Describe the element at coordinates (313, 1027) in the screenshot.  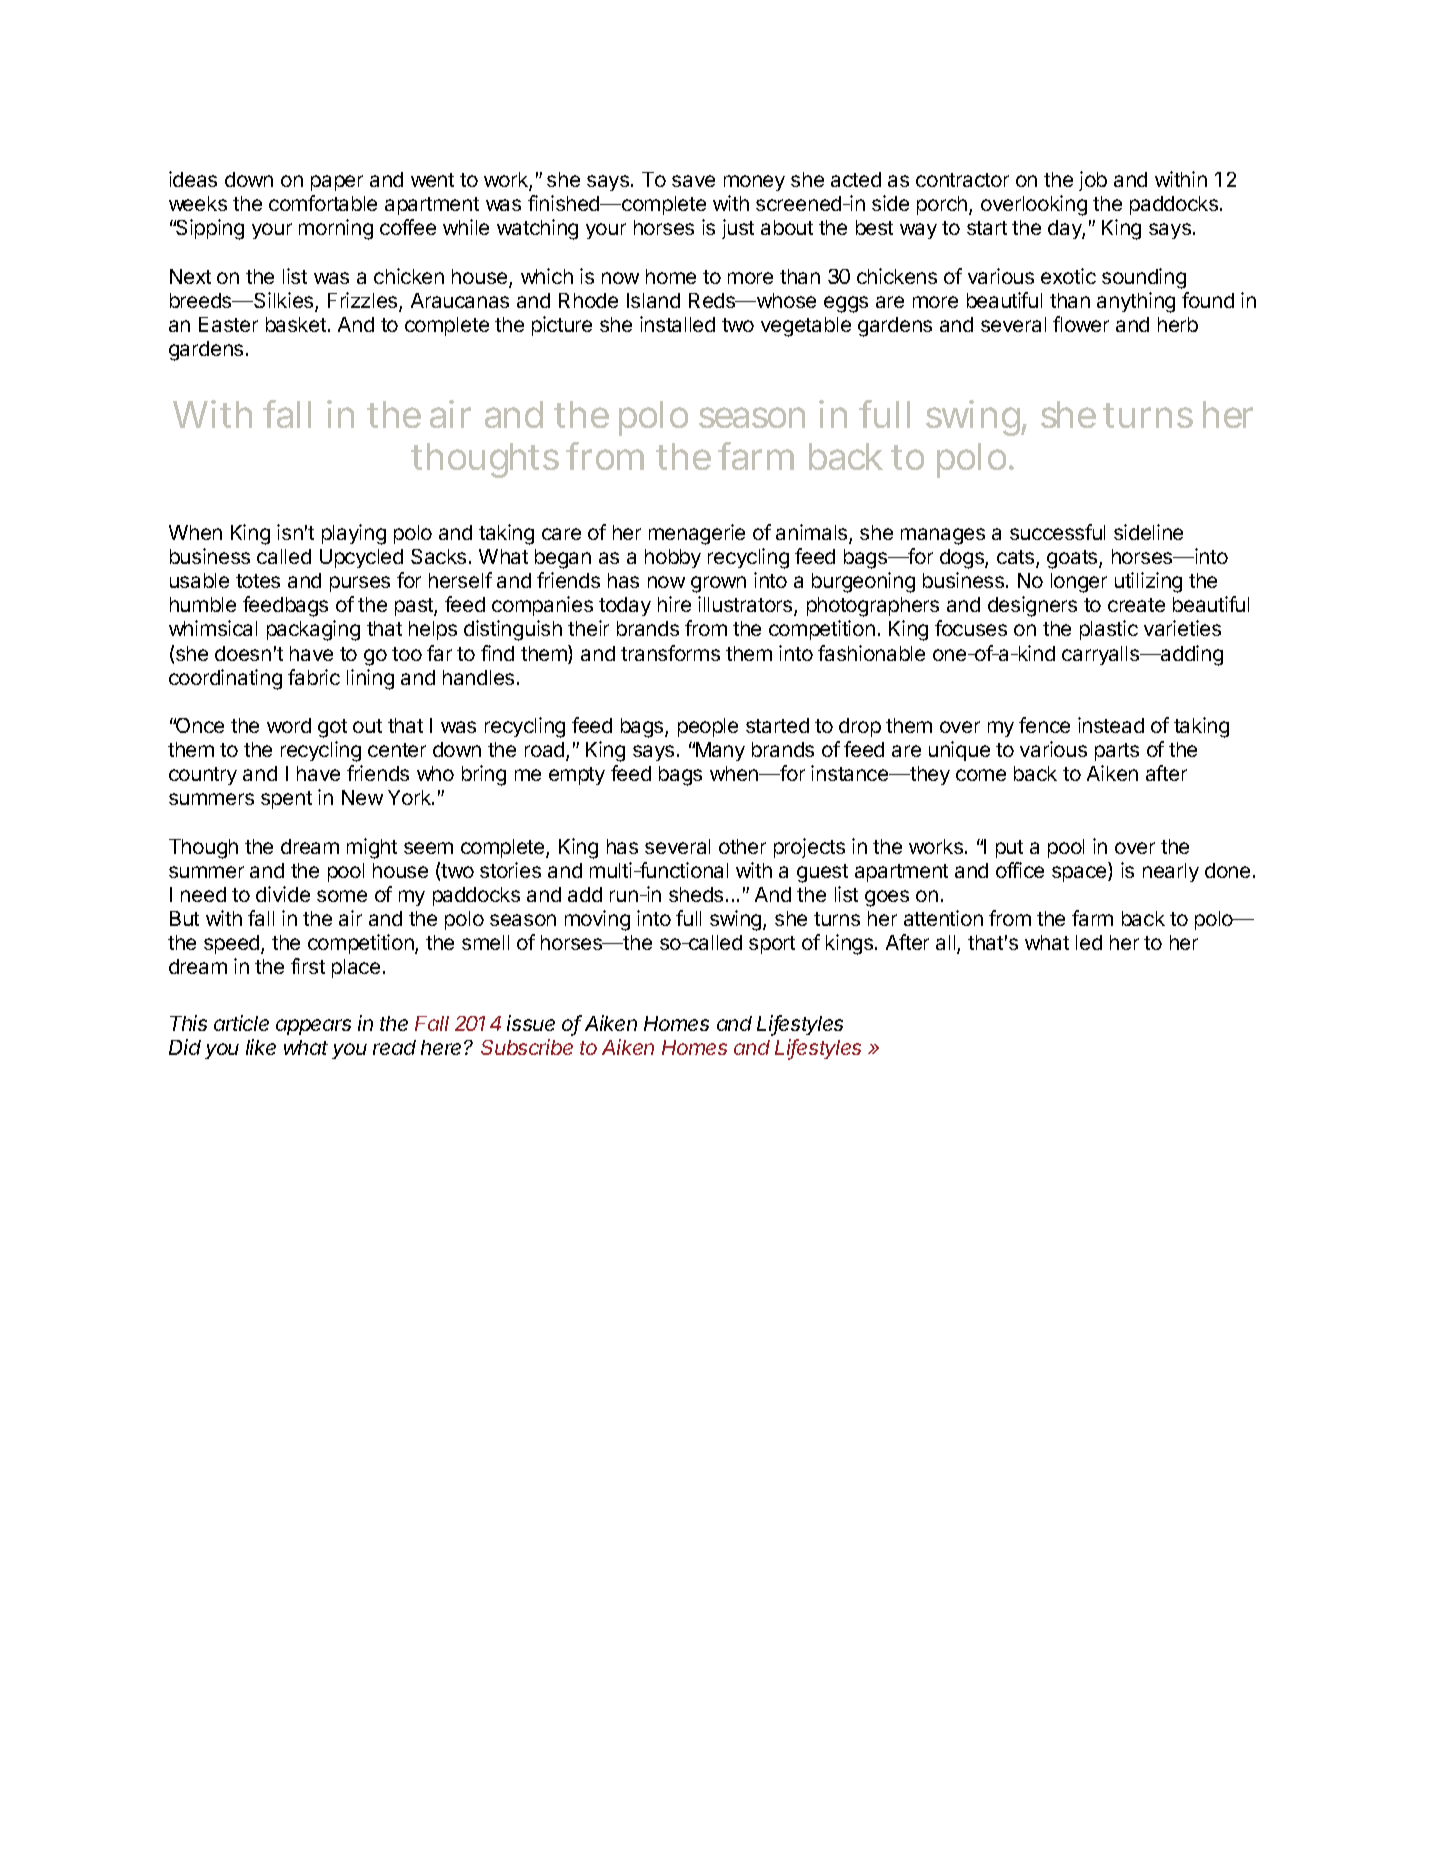
I see `appears` at that location.
